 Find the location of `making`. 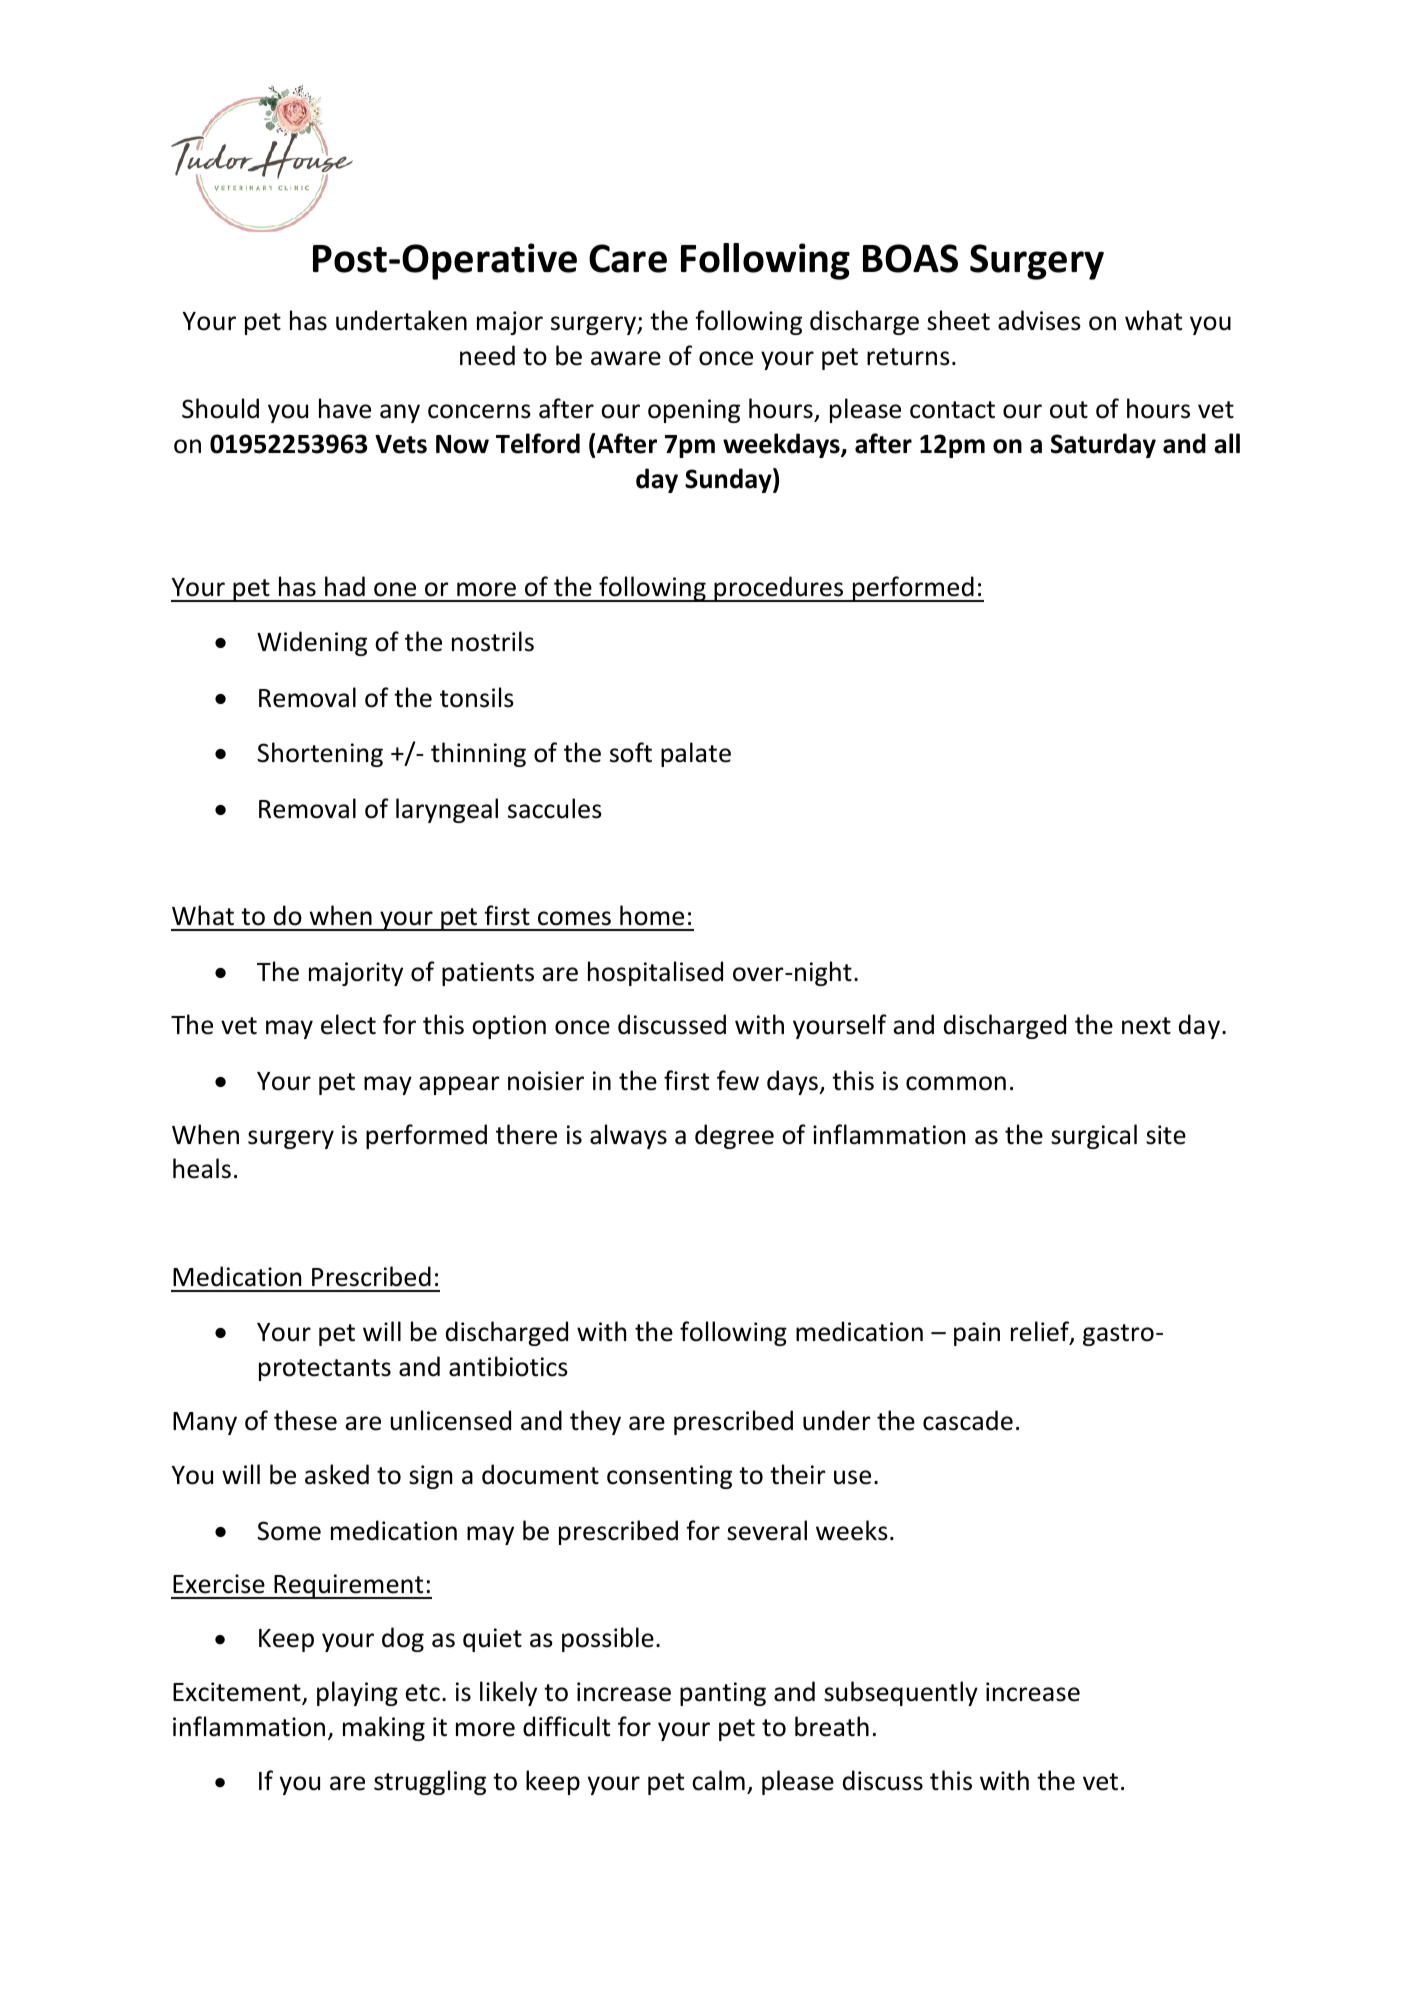

making is located at coordinates (384, 1728).
